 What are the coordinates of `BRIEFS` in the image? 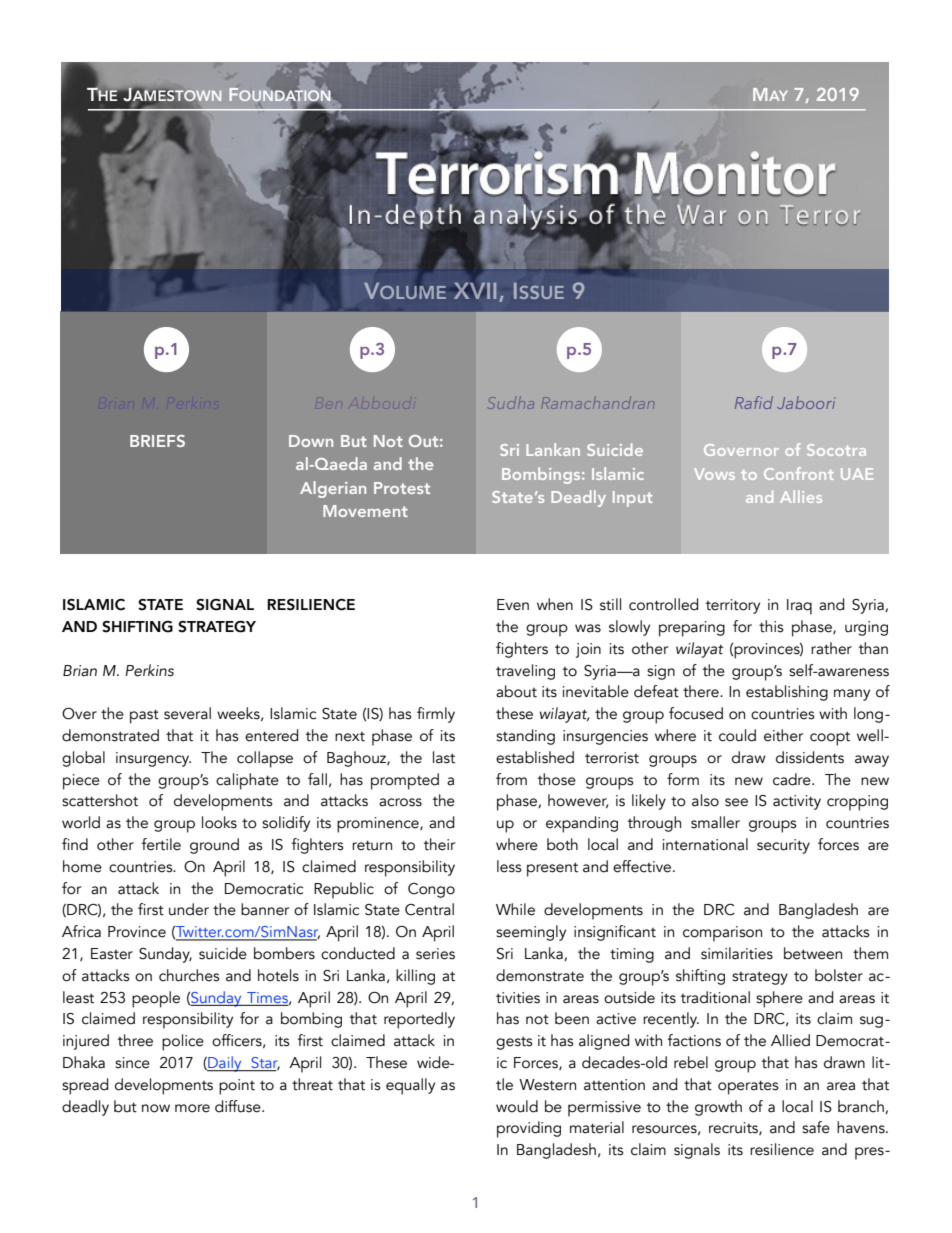 It's located at (157, 441).
